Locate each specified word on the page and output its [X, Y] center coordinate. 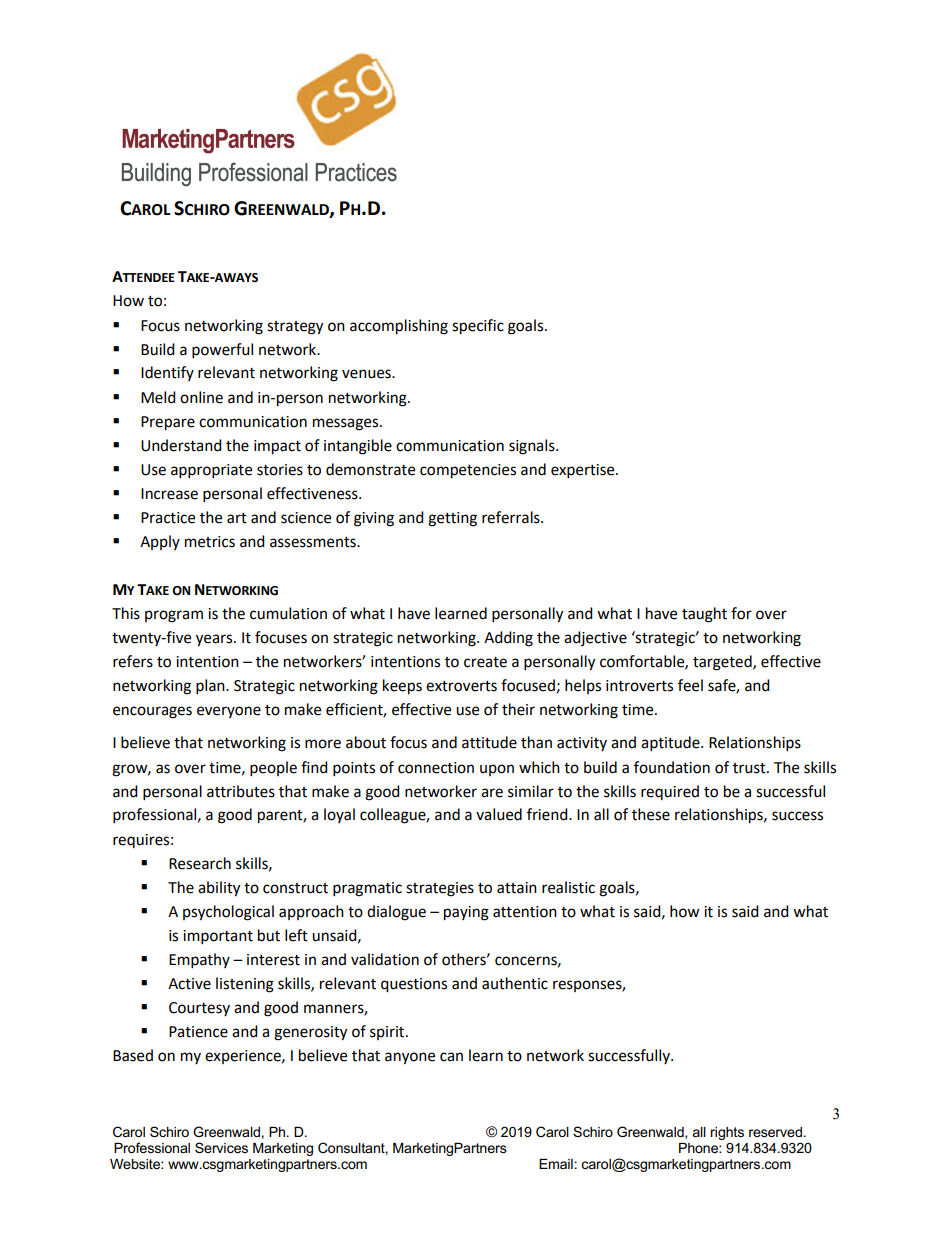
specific [478, 327]
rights [727, 1133]
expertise [584, 471]
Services [221, 1147]
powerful [222, 351]
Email [556, 1164]
